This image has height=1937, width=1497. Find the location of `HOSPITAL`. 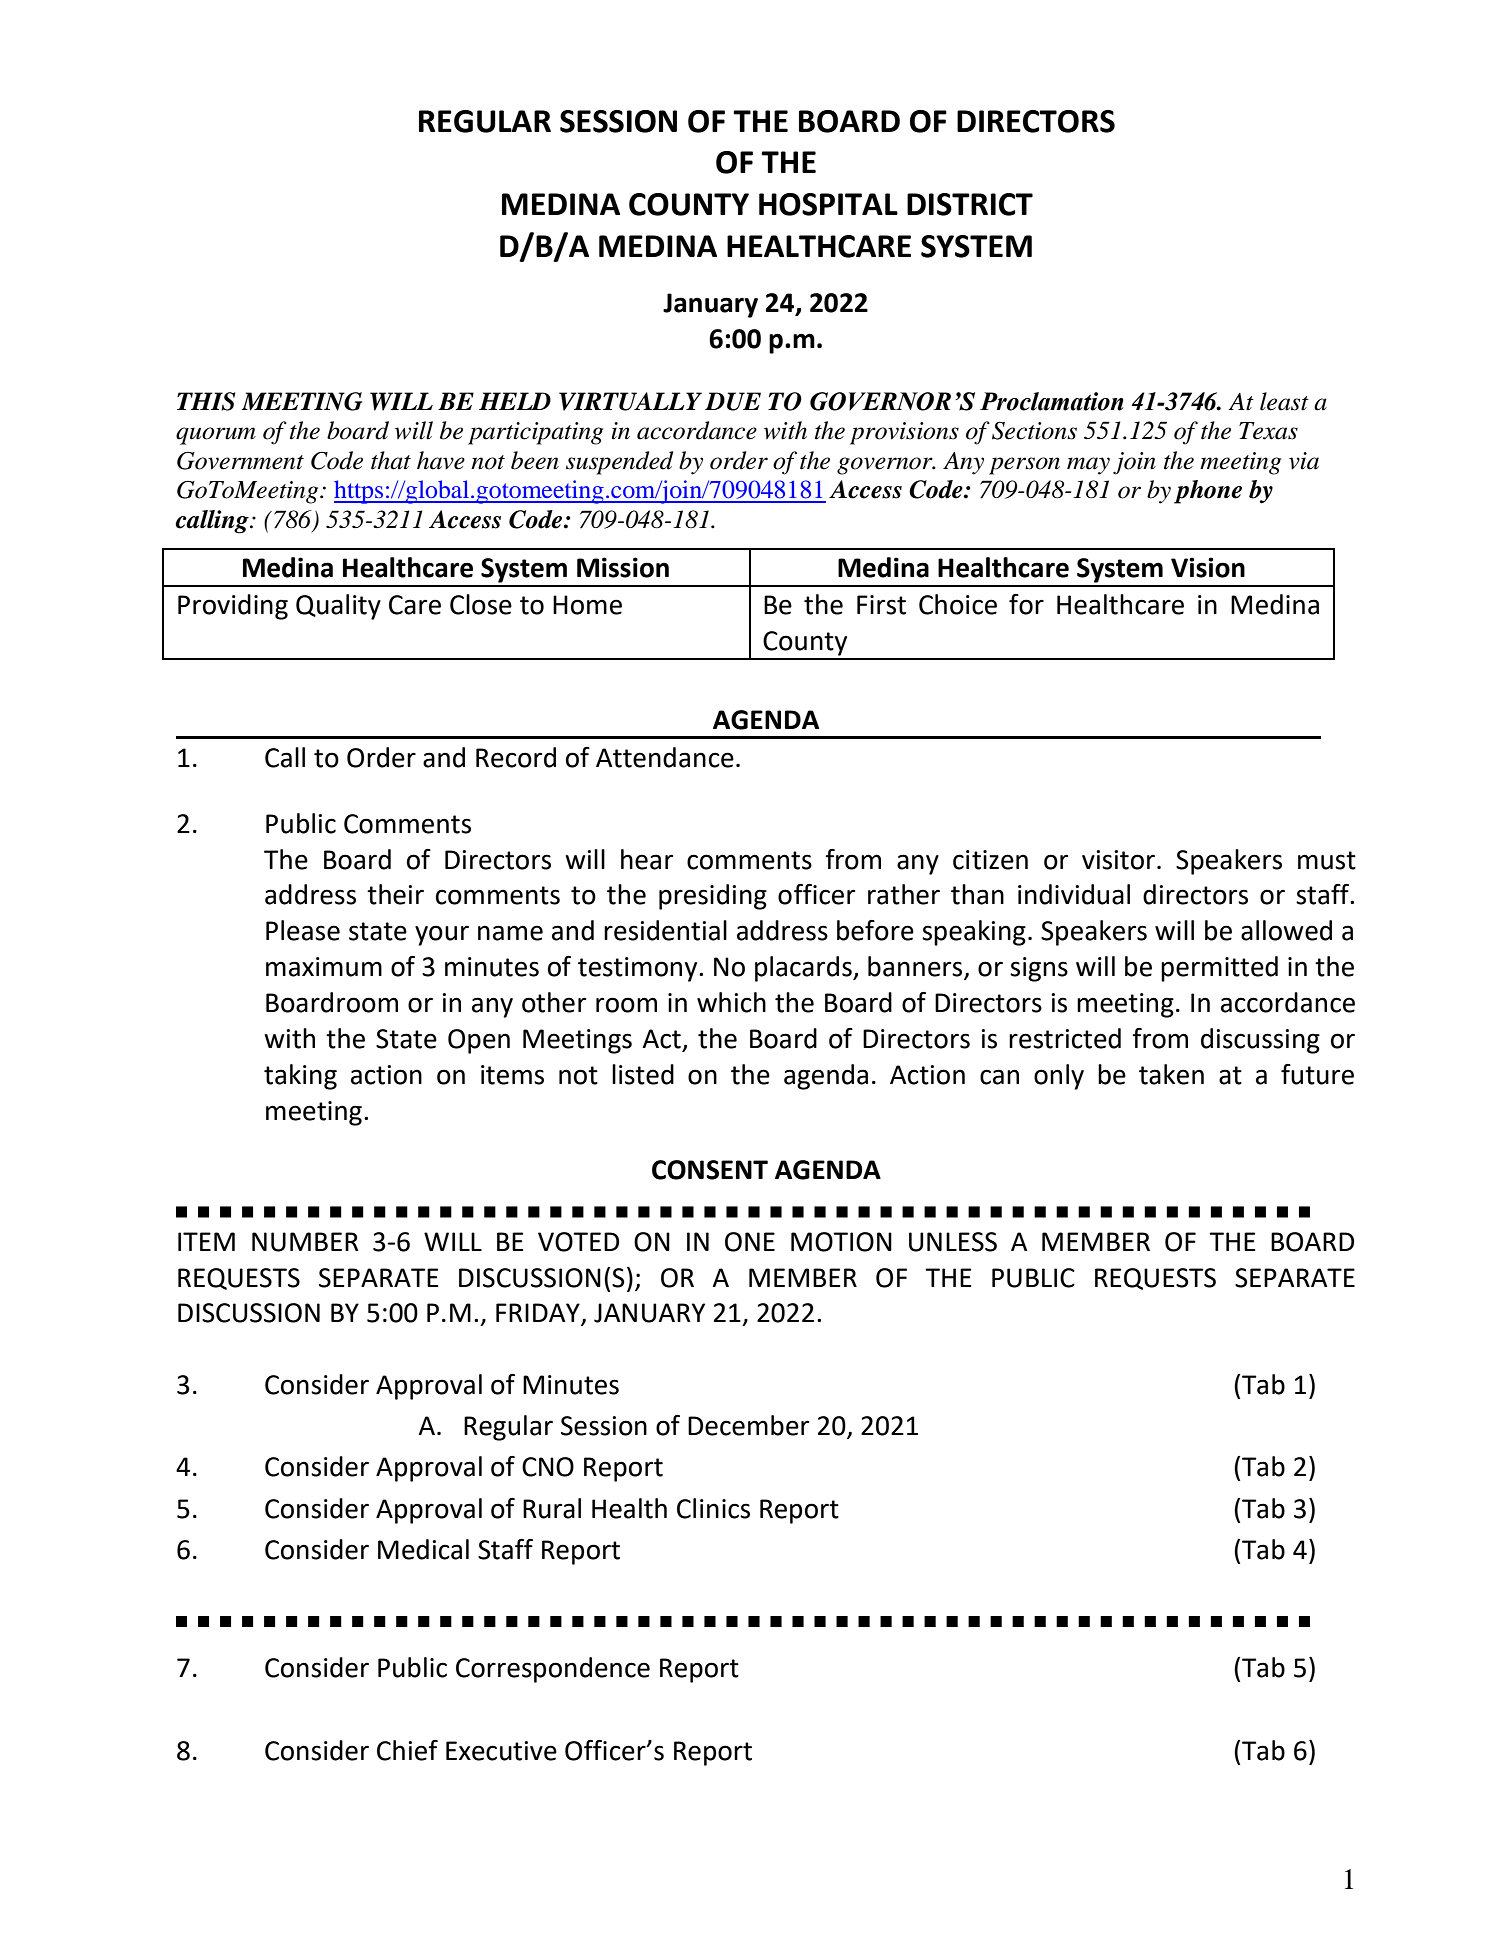

HOSPITAL is located at coordinates (828, 204).
